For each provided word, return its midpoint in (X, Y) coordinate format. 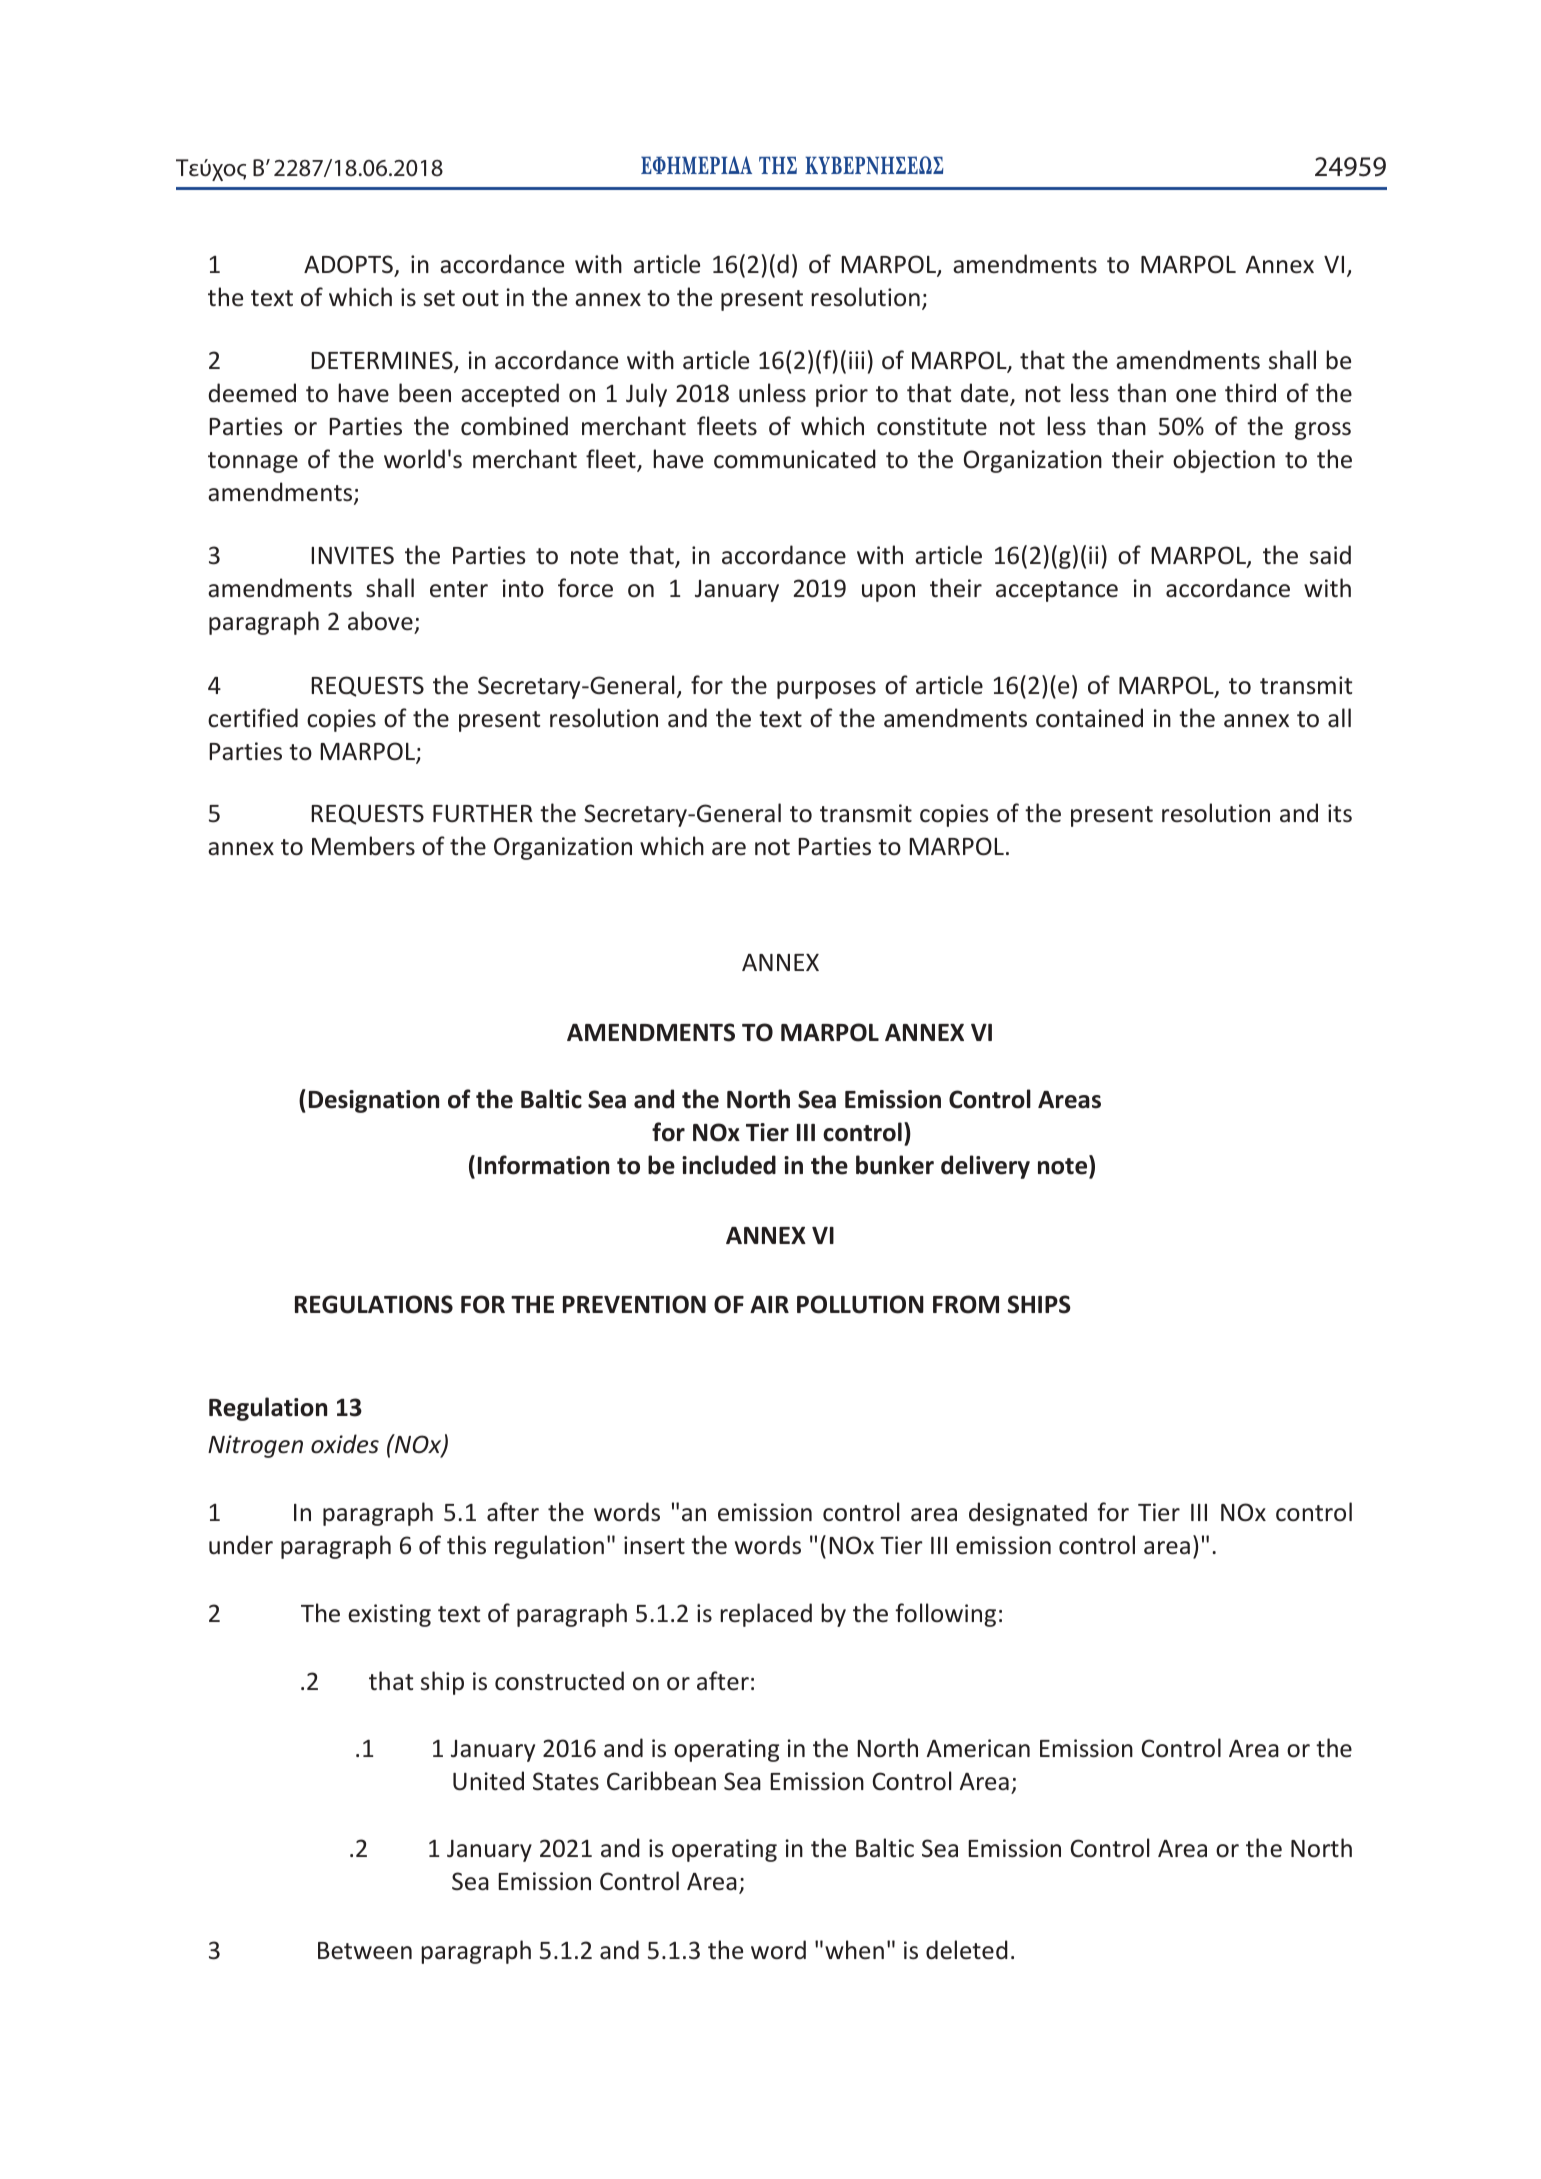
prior (842, 395)
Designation (374, 1101)
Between (365, 1951)
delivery (985, 1167)
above (380, 621)
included (729, 1165)
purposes (826, 690)
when (854, 1950)
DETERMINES (383, 361)
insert (654, 1545)
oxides (345, 1444)
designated (1028, 1514)
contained (1089, 718)
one (1196, 396)
